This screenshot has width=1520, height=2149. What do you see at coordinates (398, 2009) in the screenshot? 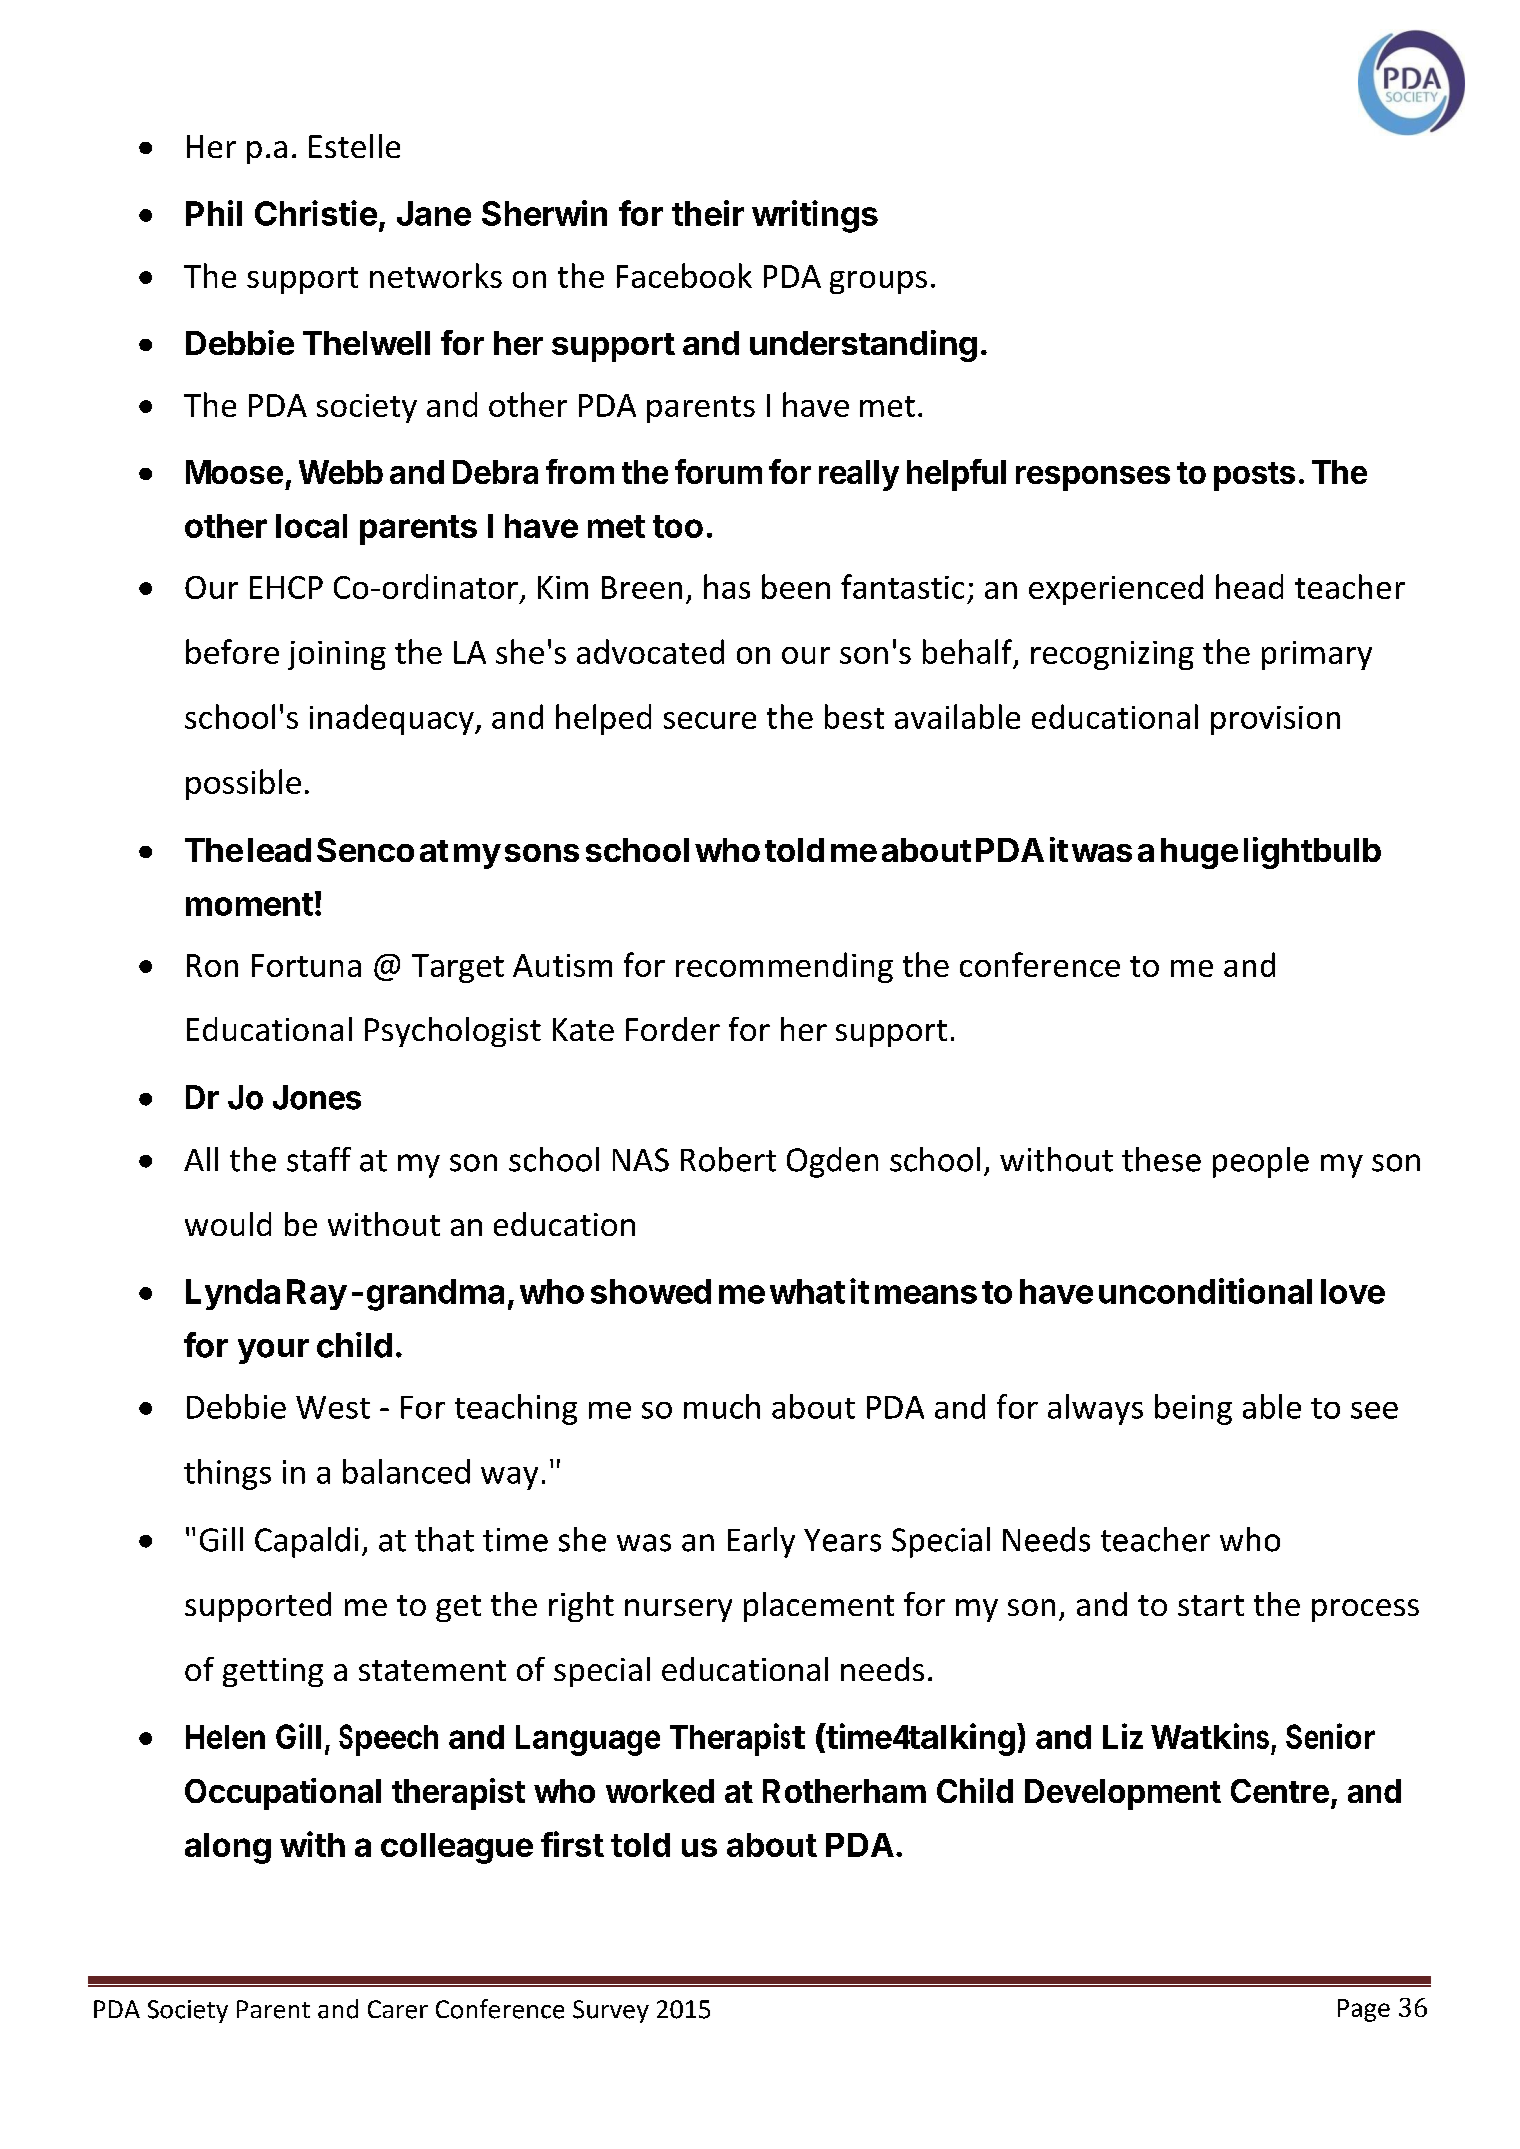
I see `Carer` at bounding box center [398, 2009].
